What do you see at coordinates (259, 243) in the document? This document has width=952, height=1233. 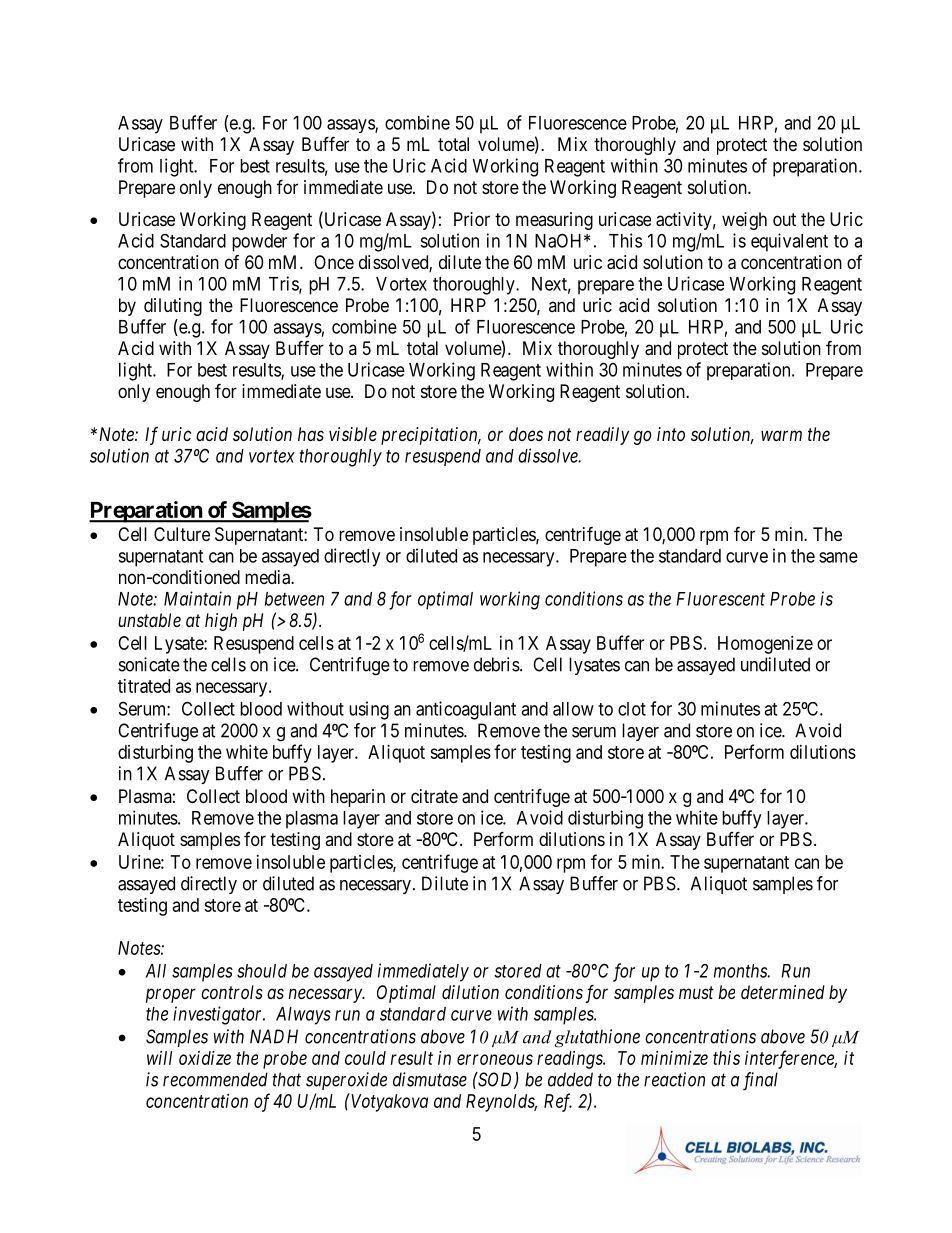 I see `powder` at bounding box center [259, 243].
